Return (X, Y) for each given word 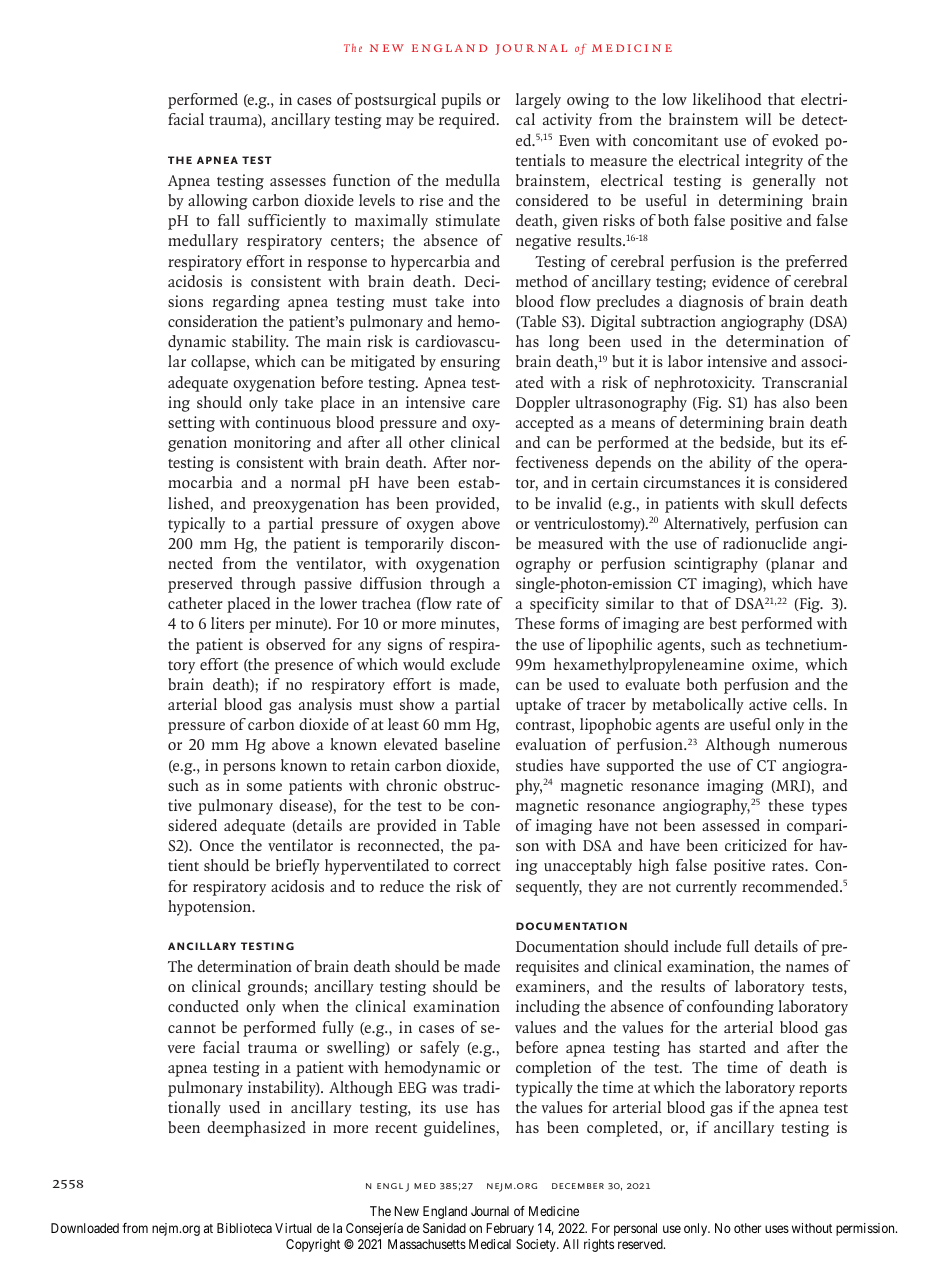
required (468, 121)
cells (809, 704)
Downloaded (85, 1228)
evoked (795, 140)
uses (777, 1229)
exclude (475, 664)
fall (229, 220)
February (510, 1229)
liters (227, 623)
